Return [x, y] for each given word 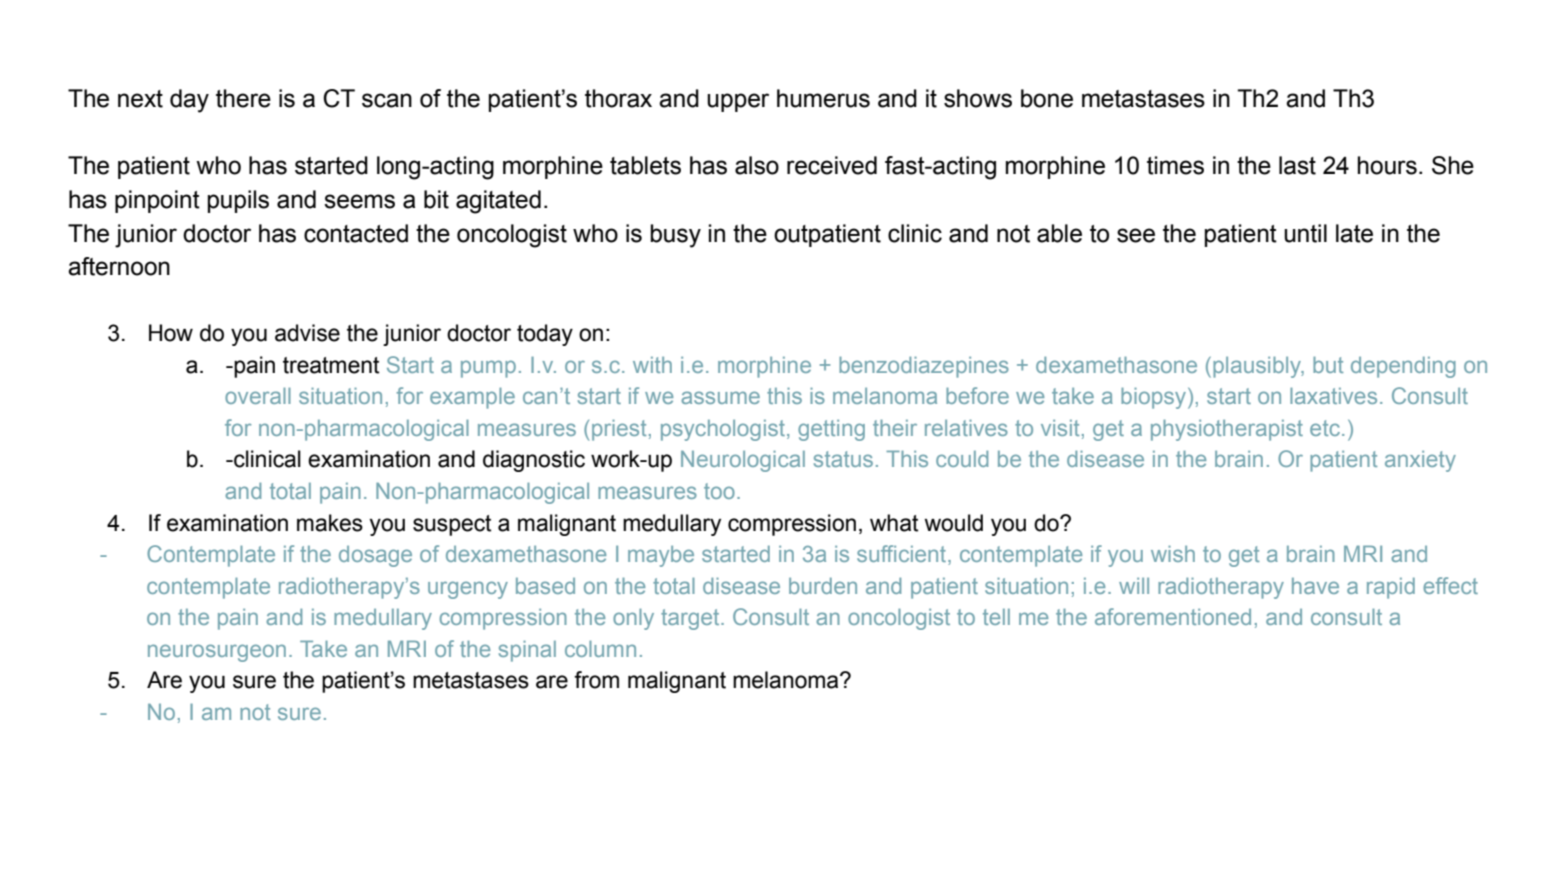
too [719, 491]
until [1305, 233]
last [1297, 165]
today [545, 335]
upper [738, 102]
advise [307, 333]
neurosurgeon [217, 653]
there [243, 98]
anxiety [1420, 461]
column [600, 649]
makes [330, 523]
